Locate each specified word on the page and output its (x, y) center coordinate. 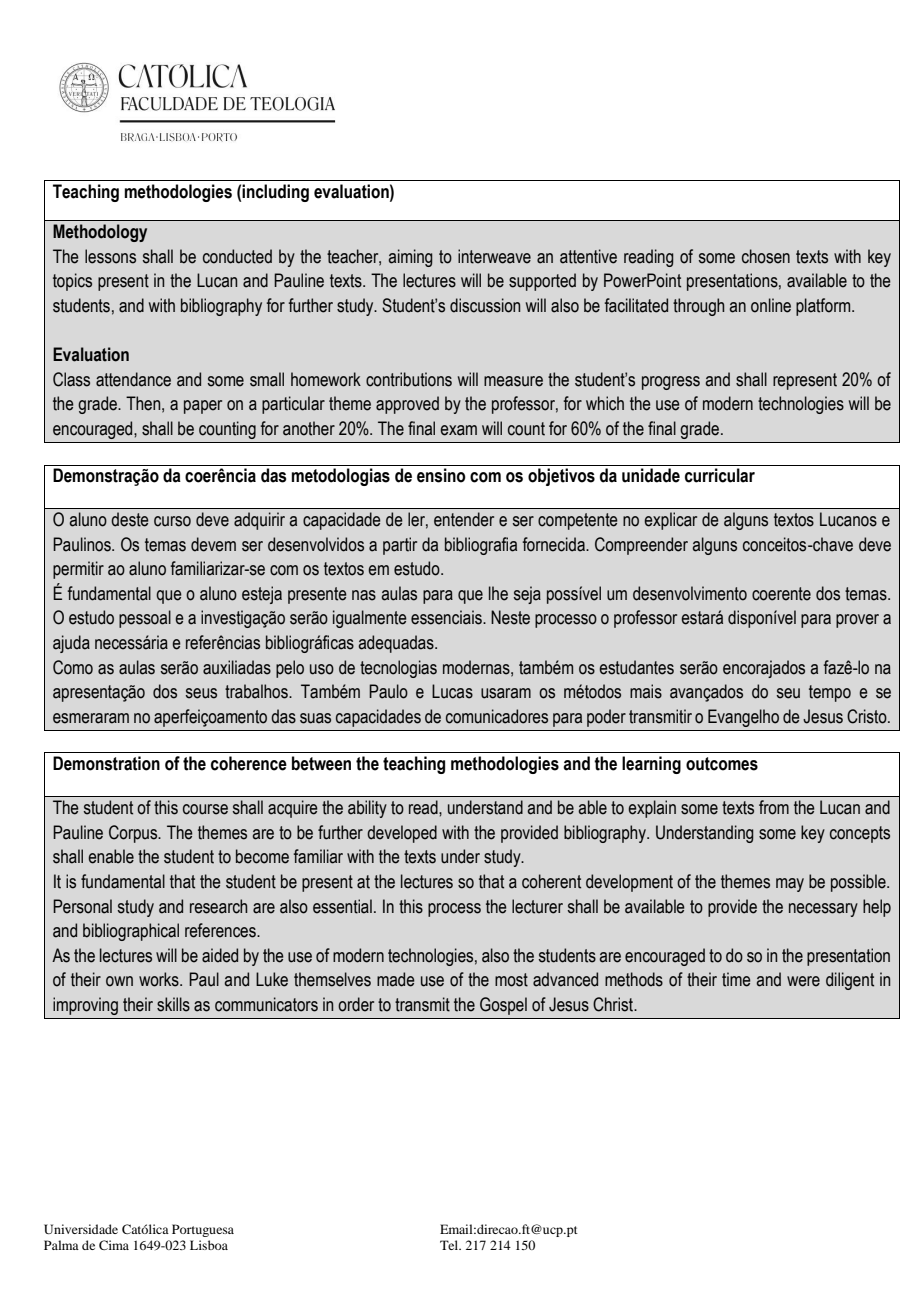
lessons (110, 256)
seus (201, 693)
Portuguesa (203, 1230)
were (803, 981)
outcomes (722, 764)
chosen (766, 256)
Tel (450, 1245)
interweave (494, 256)
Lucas (452, 691)
